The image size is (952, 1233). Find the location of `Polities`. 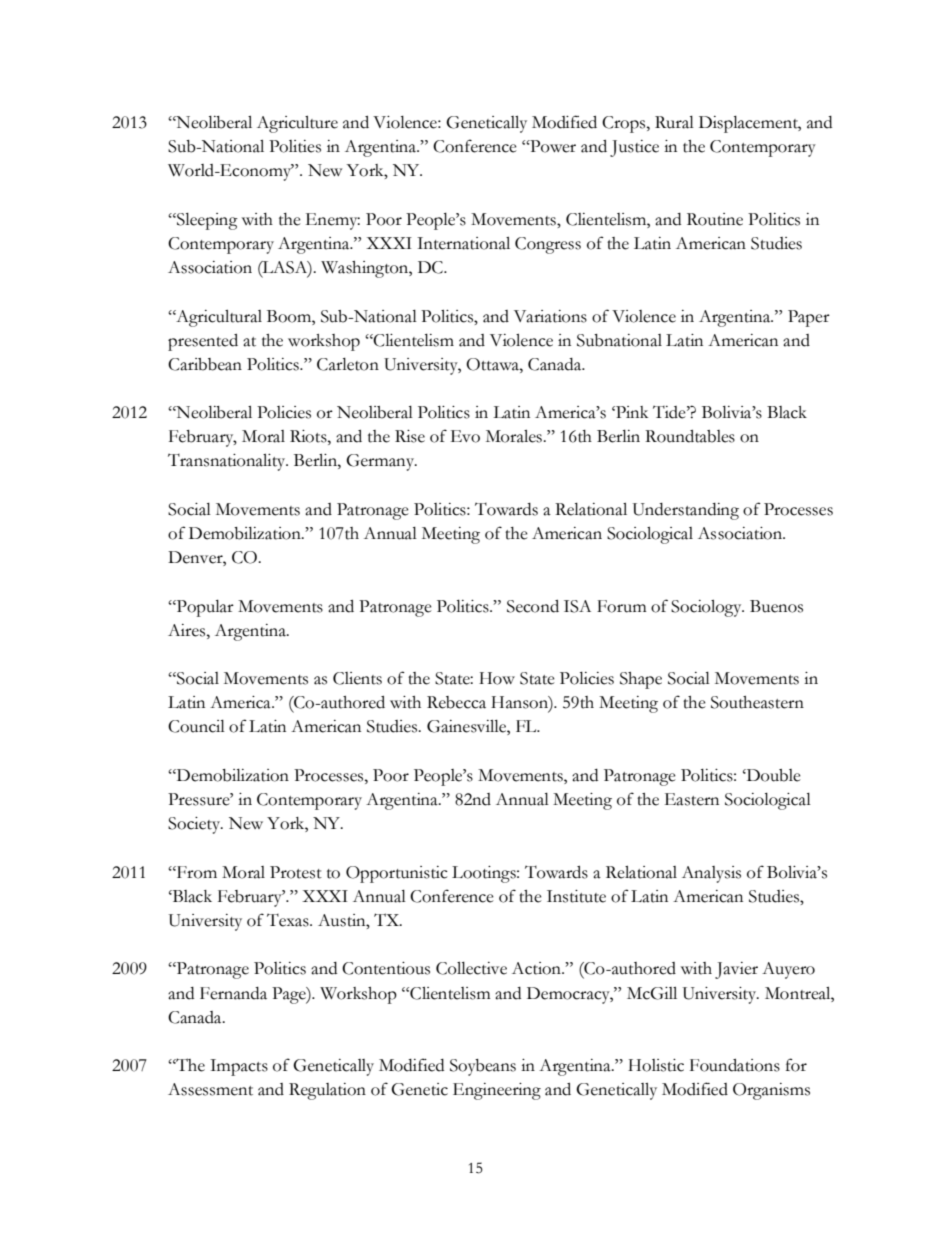

Polities is located at coordinates (295, 146).
